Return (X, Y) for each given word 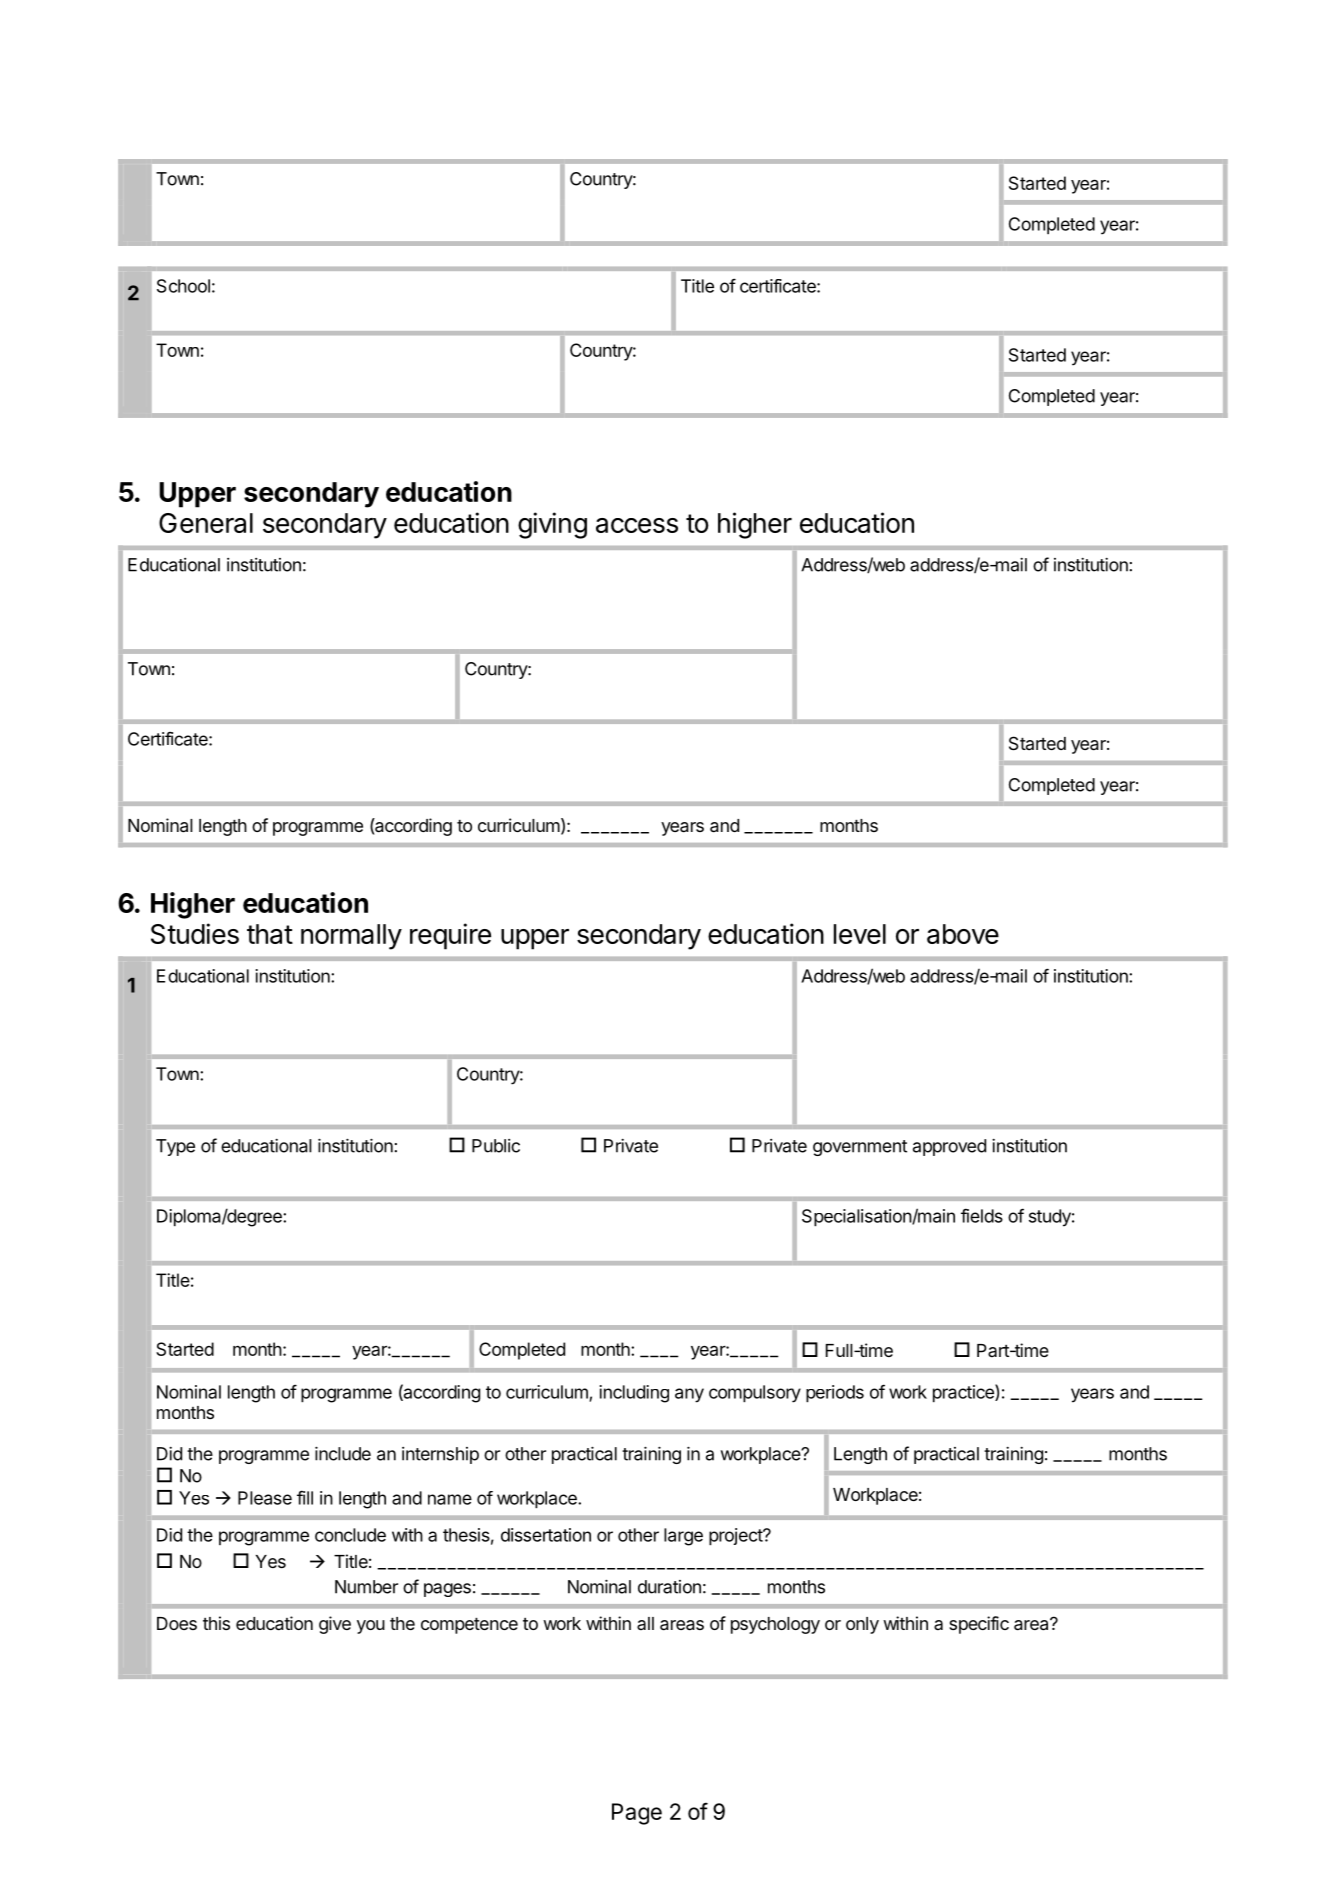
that (270, 934)
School (183, 286)
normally (351, 937)
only (862, 1625)
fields (982, 1215)
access (637, 525)
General (206, 523)
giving (552, 525)
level (860, 934)
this (216, 1623)
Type (175, 1147)
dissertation (546, 1535)
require (450, 936)
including (634, 1394)
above (963, 934)
